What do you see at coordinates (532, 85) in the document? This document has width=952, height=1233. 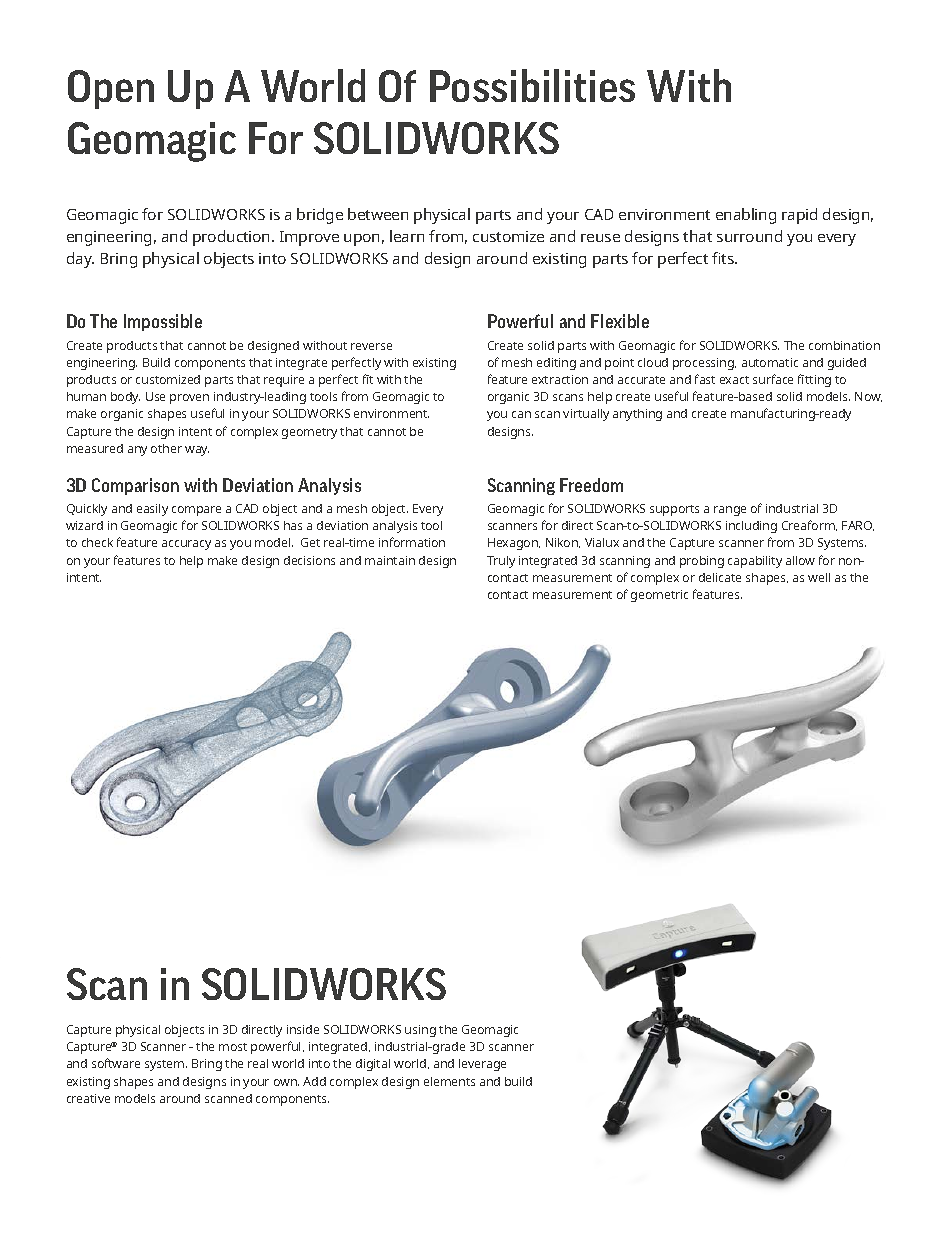 I see `Possibilities` at bounding box center [532, 85].
